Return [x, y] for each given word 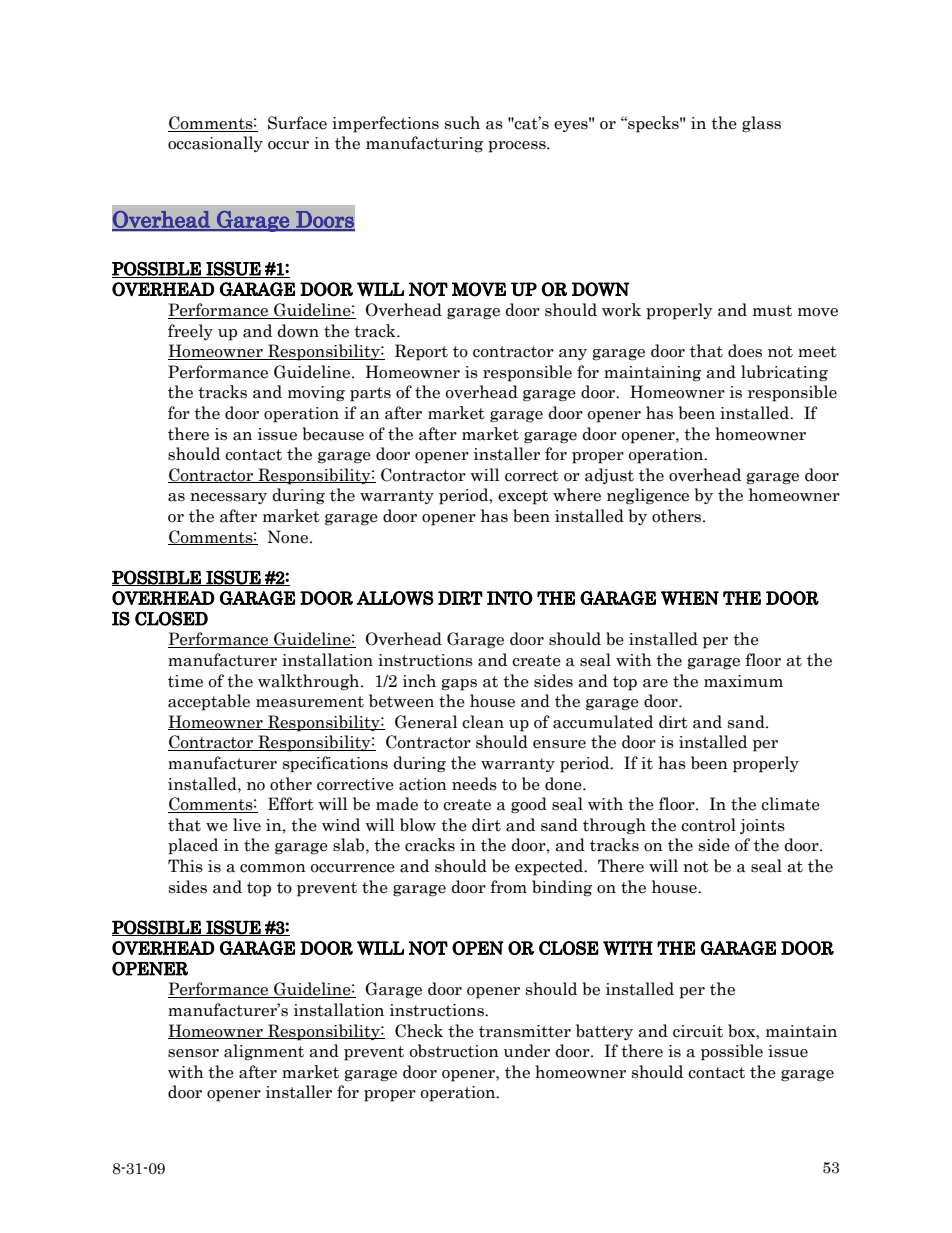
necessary [228, 498]
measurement [310, 702]
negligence [648, 496]
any [573, 354]
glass [761, 124]
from [508, 887]
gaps [459, 685]
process [518, 147]
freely [190, 332]
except [523, 497]
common [273, 868]
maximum [743, 681]
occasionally [215, 144]
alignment [264, 1052]
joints [762, 826]
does [745, 351]
